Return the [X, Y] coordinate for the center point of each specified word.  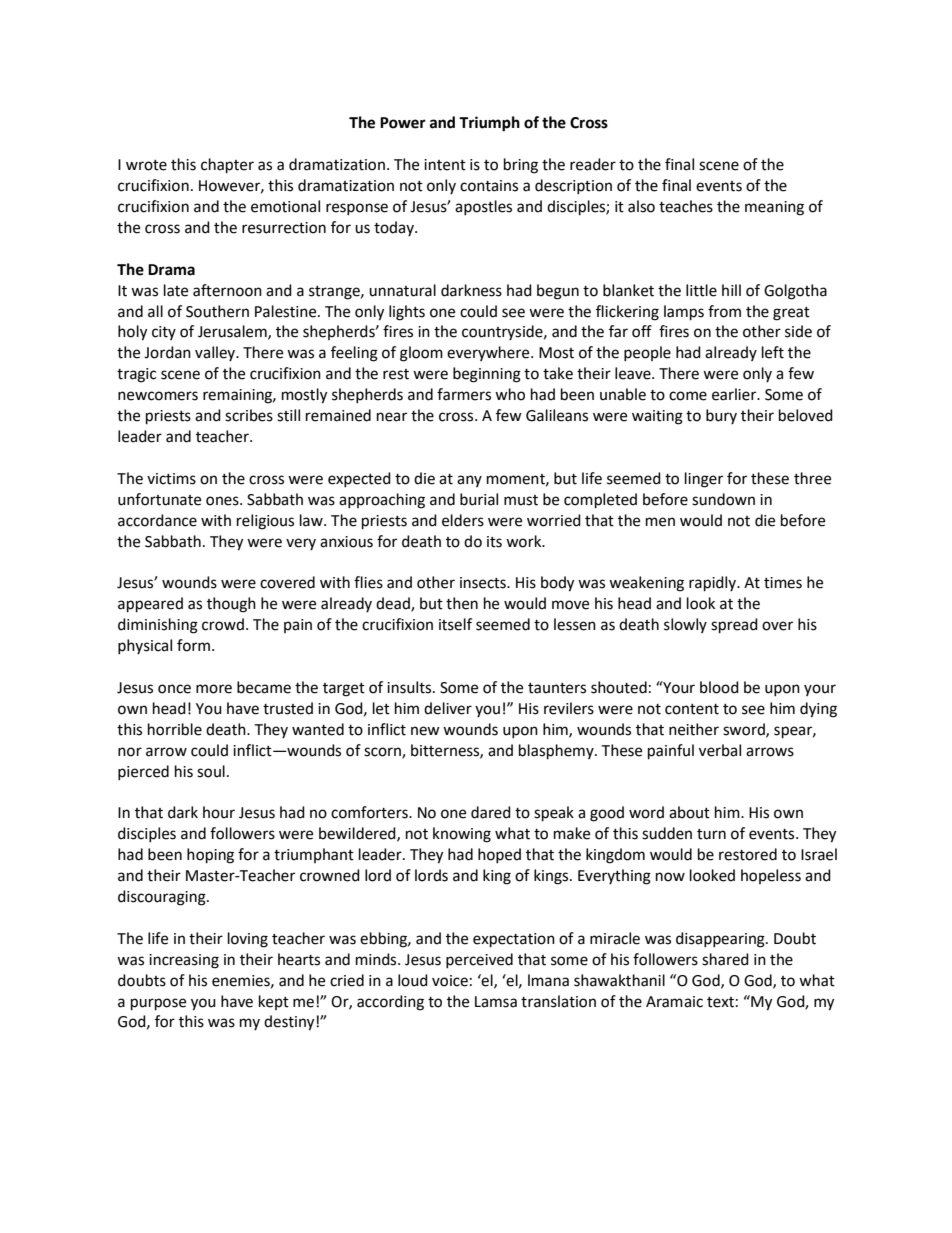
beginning [487, 375]
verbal [720, 750]
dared [491, 812]
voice [450, 981]
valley [216, 353]
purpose [158, 1004]
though [231, 605]
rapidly [714, 584]
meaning [774, 208]
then [462, 603]
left [773, 352]
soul [211, 771]
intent [445, 165]
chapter [227, 166]
